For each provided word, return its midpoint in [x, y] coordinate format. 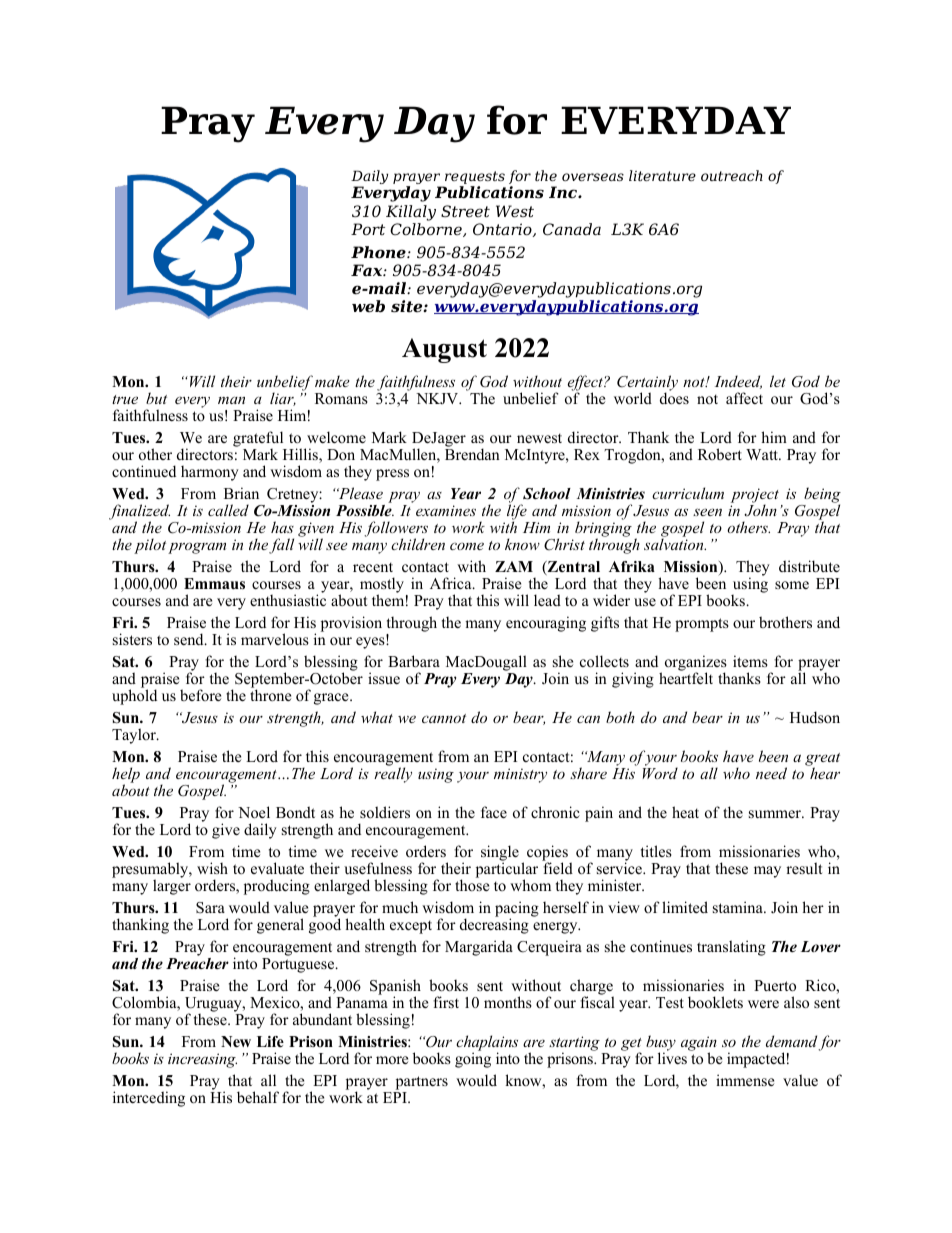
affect [744, 398]
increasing [202, 1060]
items [750, 661]
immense [745, 1080]
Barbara [414, 661]
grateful [258, 439]
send [190, 639]
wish [212, 868]
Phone [379, 252]
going [473, 1060]
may [767, 872]
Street [465, 211]
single [500, 854]
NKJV [438, 398]
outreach [732, 175]
